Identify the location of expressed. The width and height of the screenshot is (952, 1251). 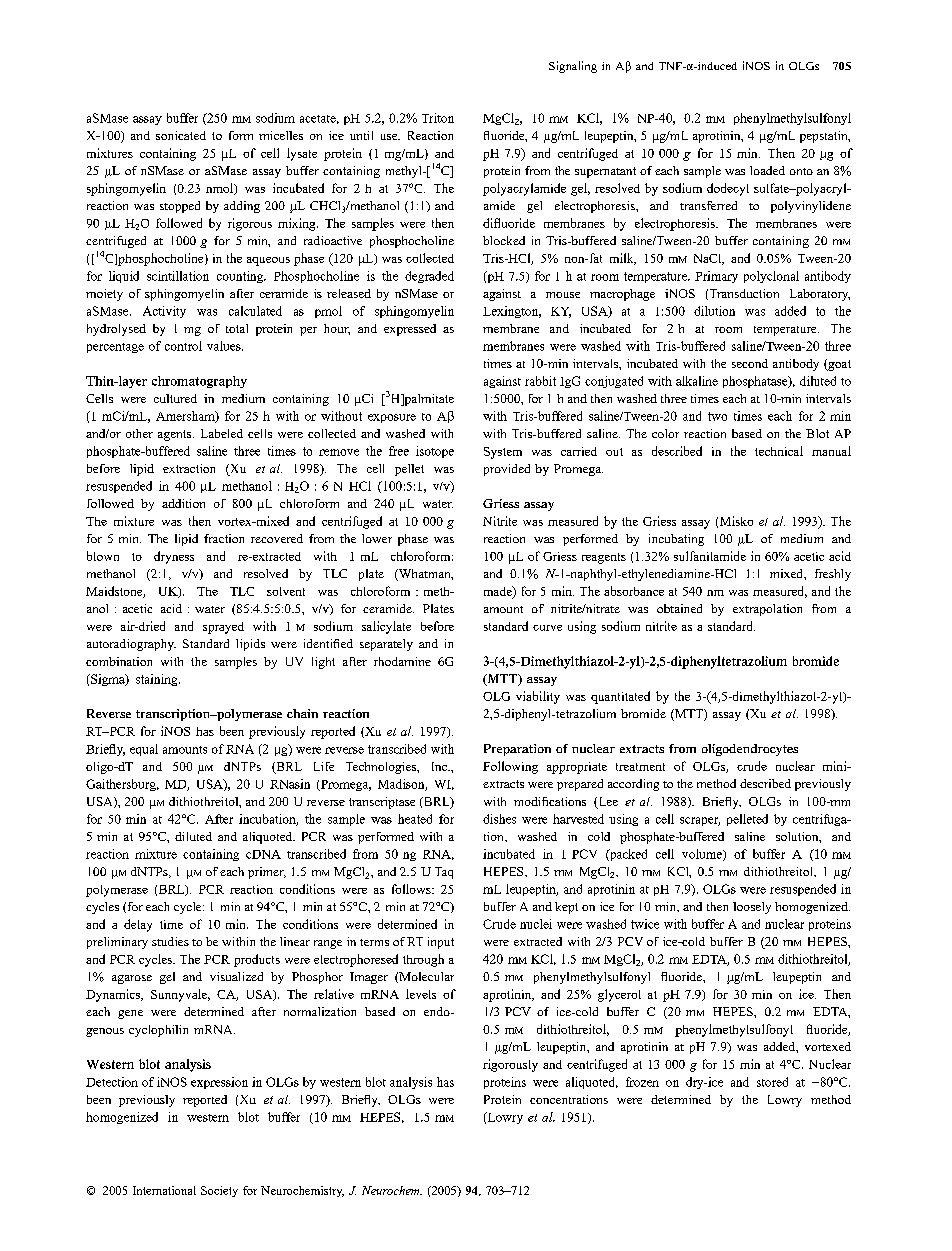
(410, 330).
